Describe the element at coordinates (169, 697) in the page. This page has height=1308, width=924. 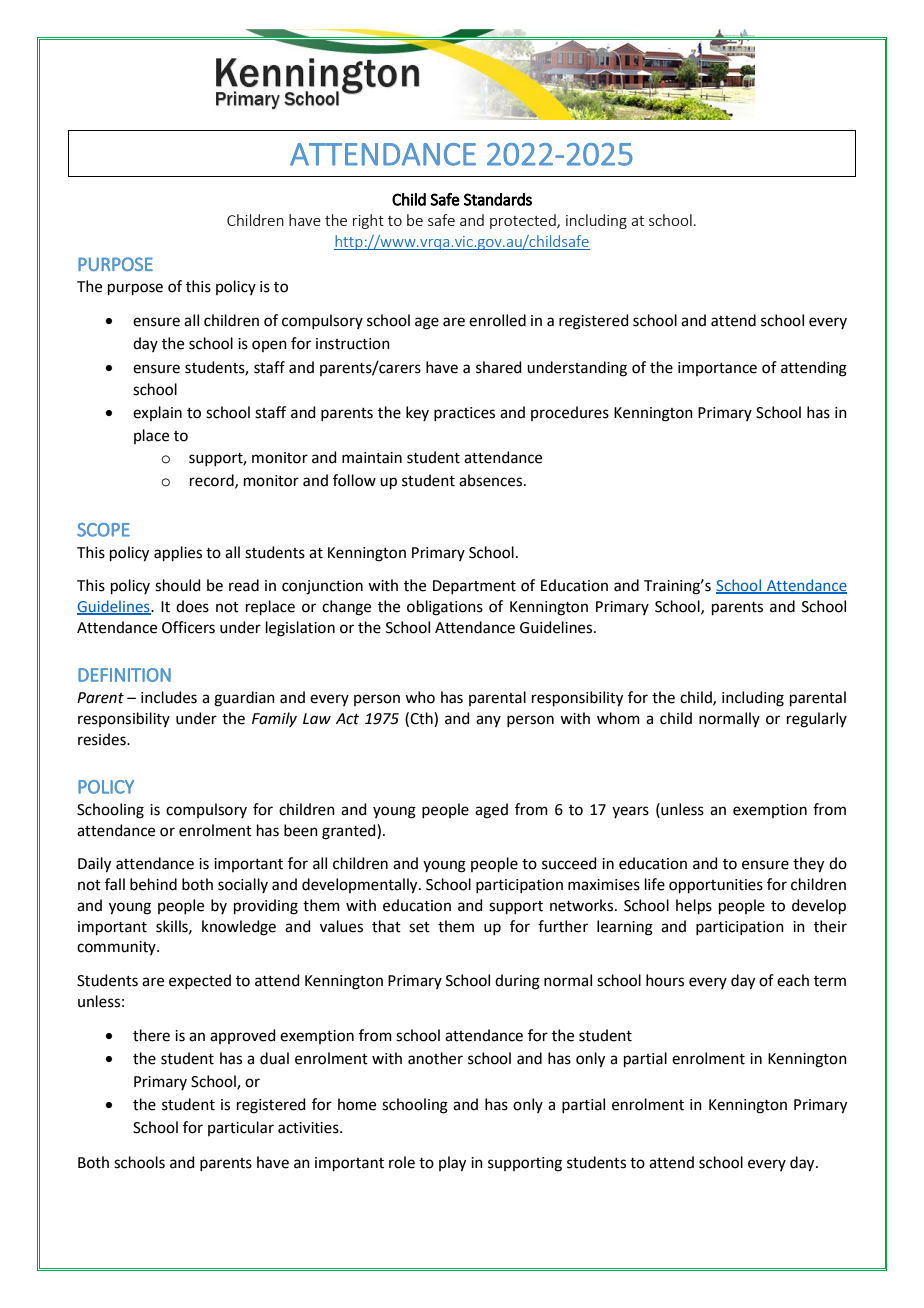
I see `includes` at that location.
